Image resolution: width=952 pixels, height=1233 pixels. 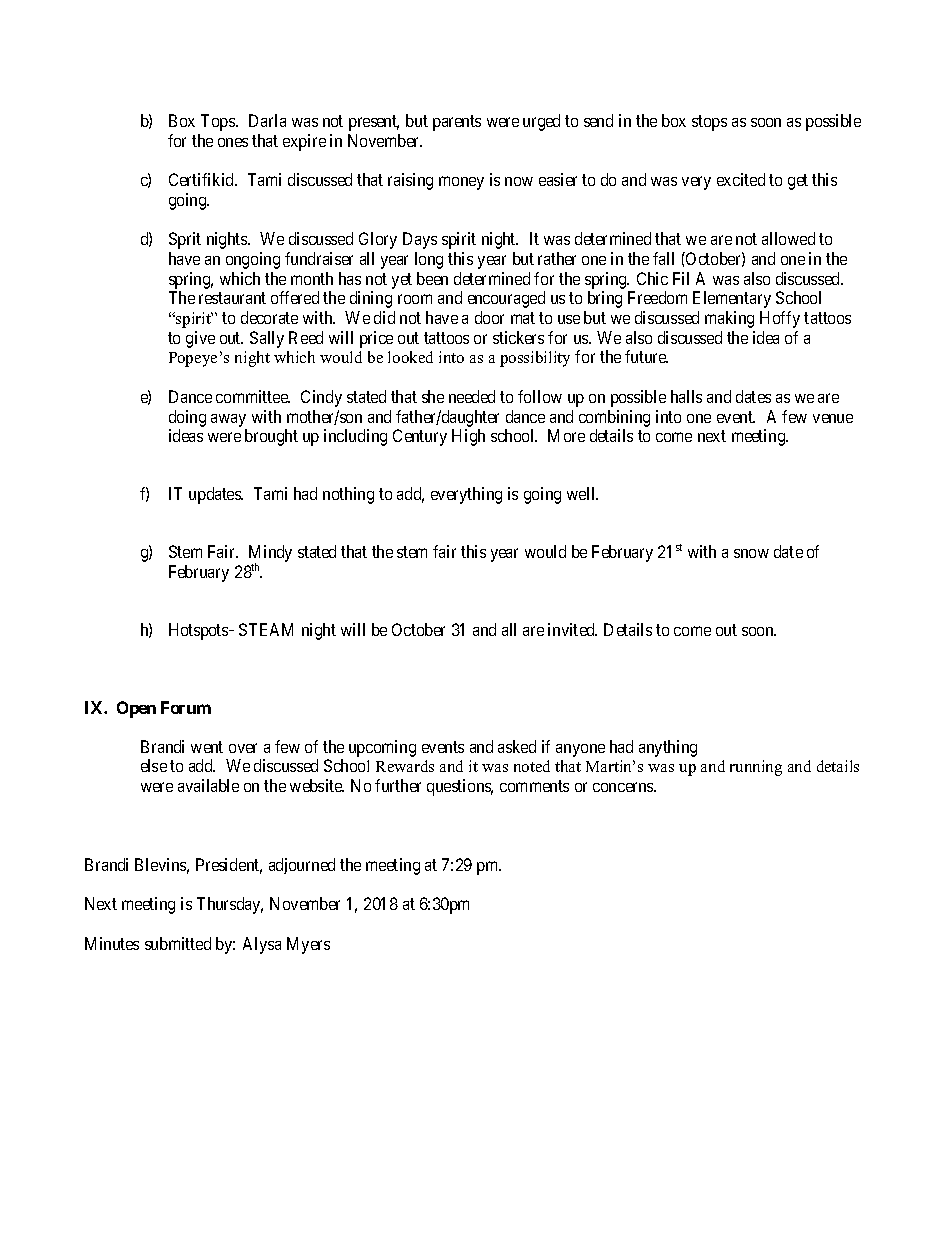 What do you see at coordinates (751, 553) in the document?
I see `snow` at bounding box center [751, 553].
